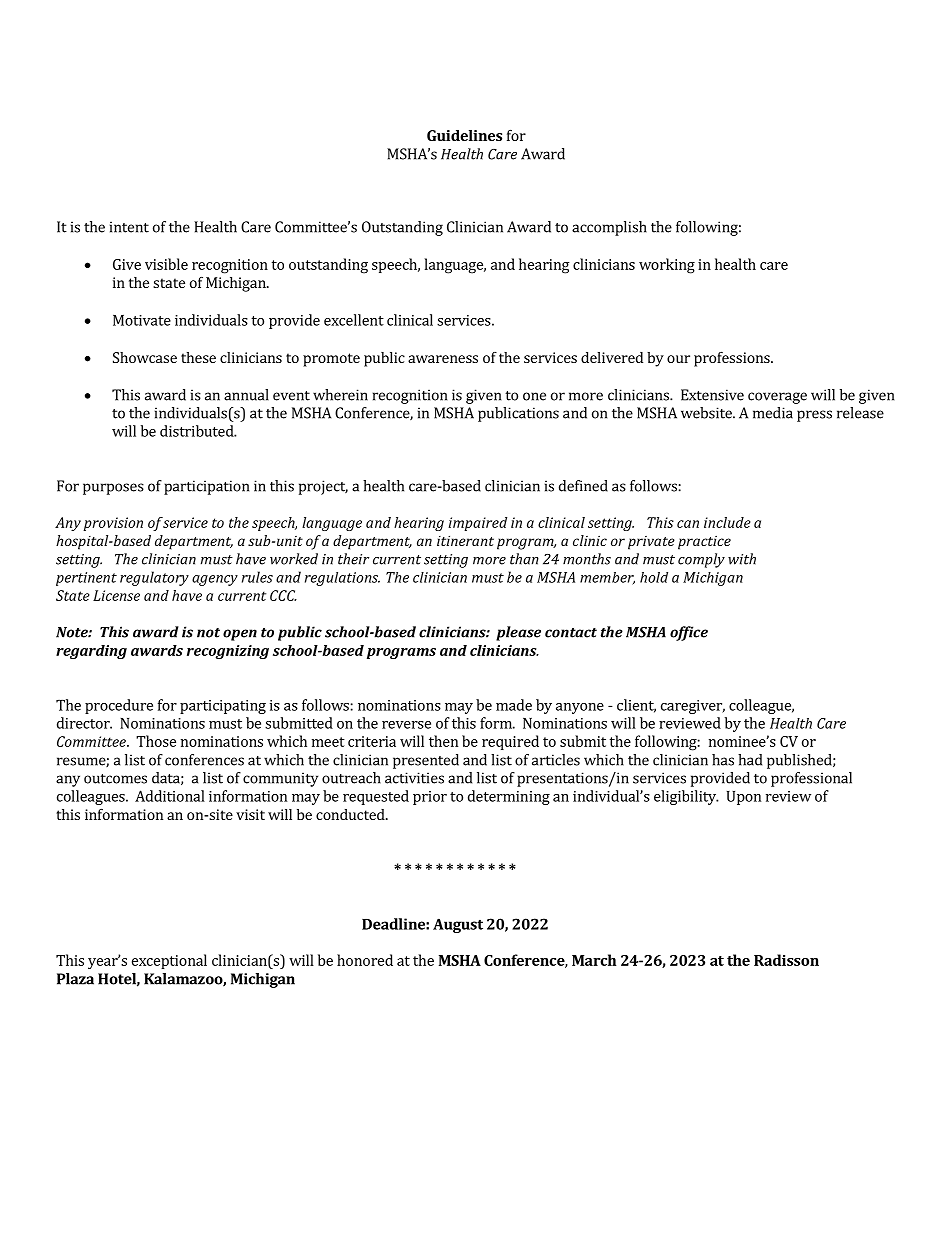 The height and width of the screenshot is (1233, 952). I want to click on August, so click(458, 925).
